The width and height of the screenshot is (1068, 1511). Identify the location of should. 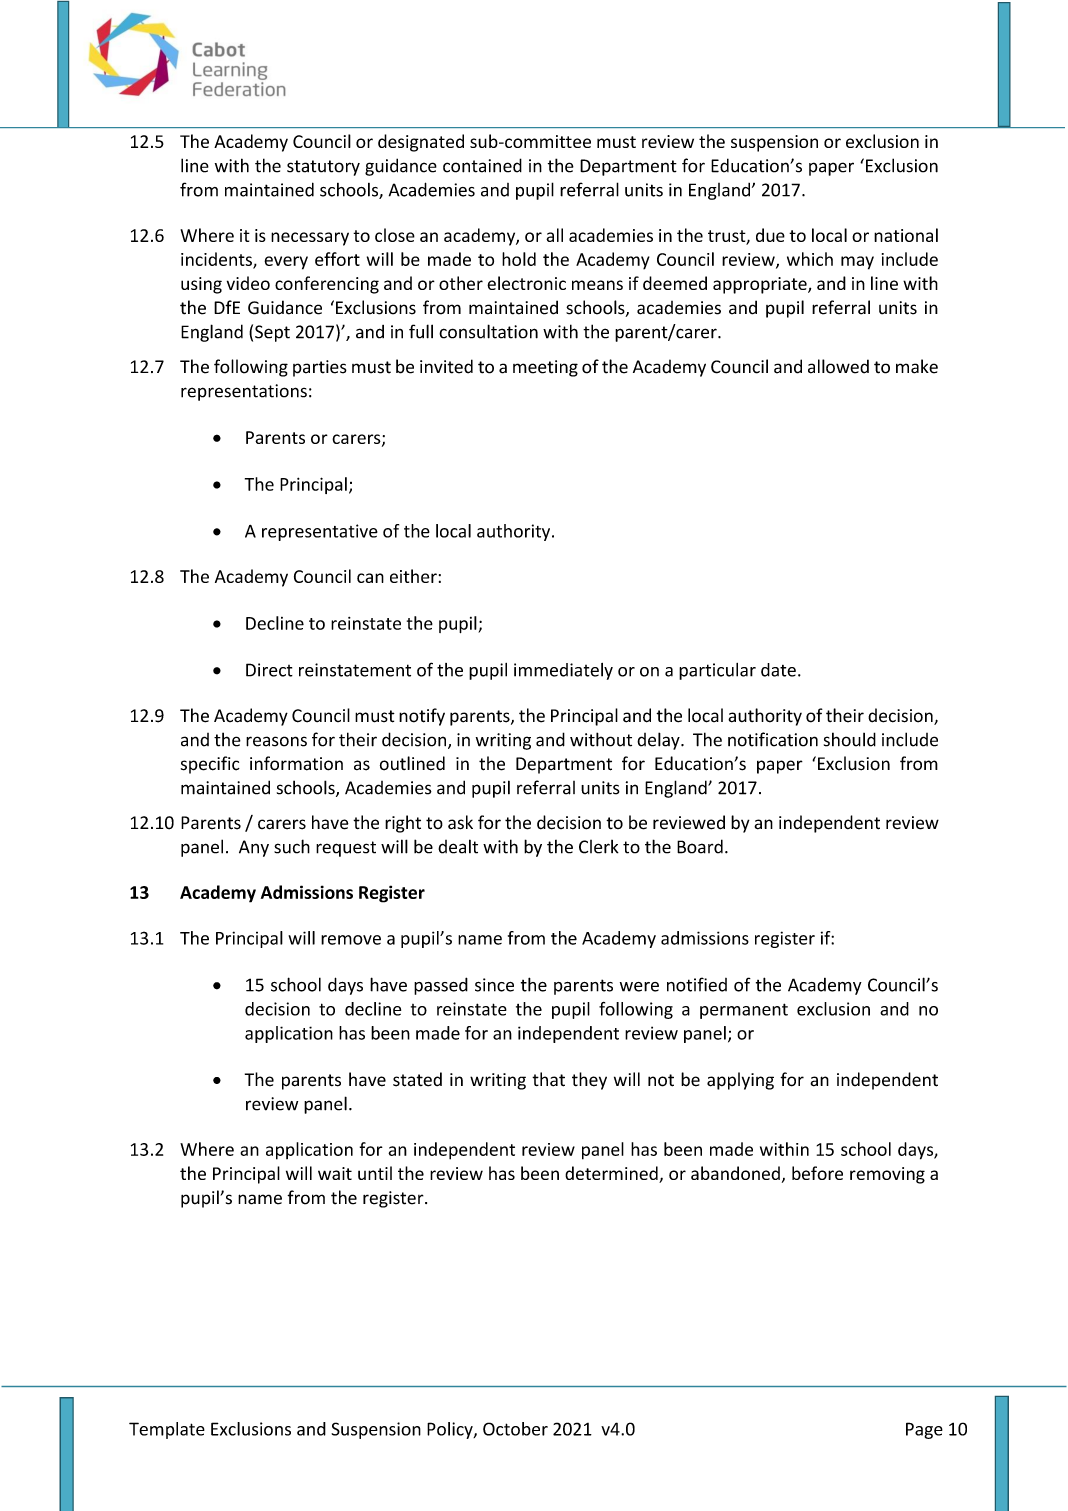
(850, 739).
